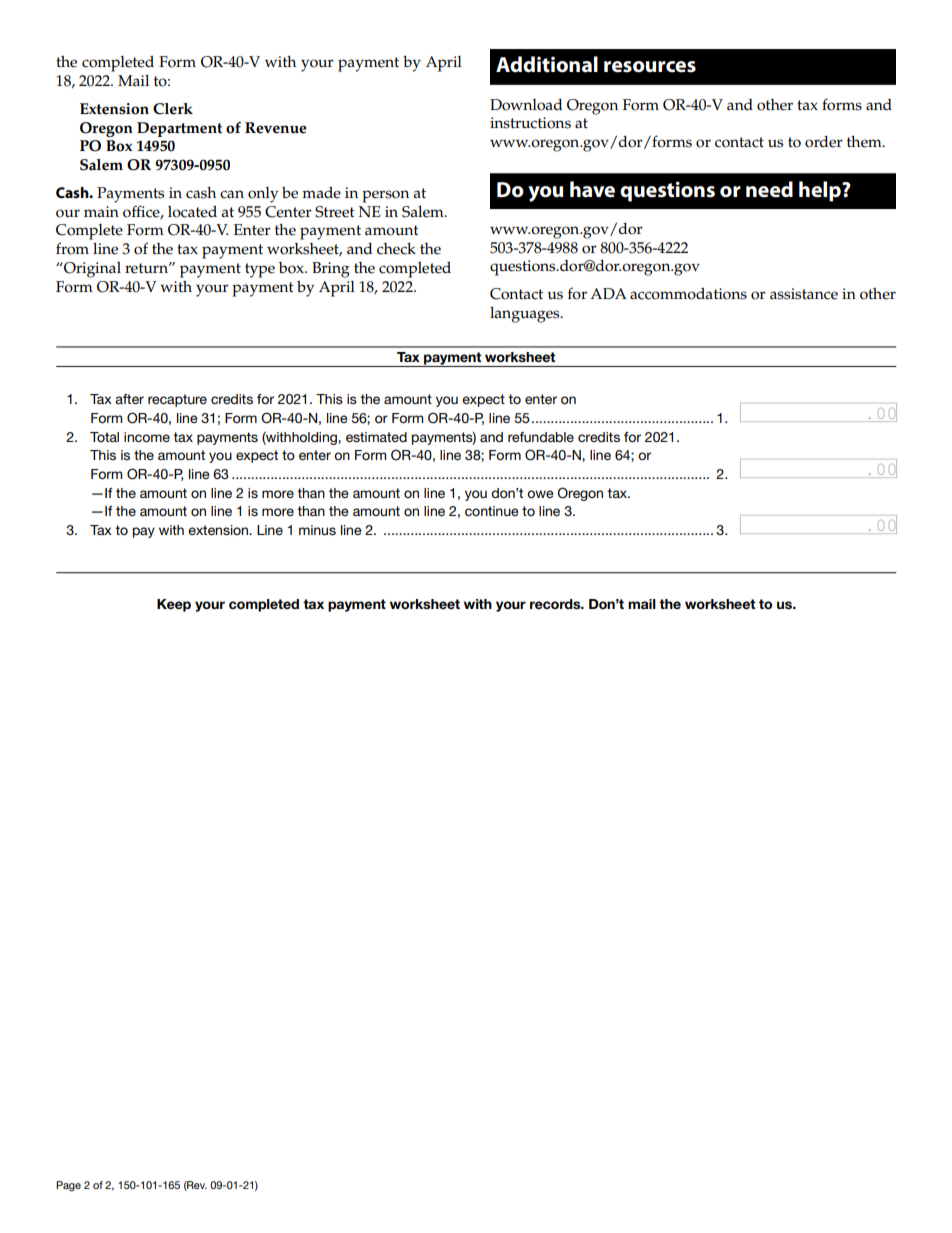 The width and height of the page is (952, 1233). Describe the element at coordinates (492, 511) in the page. I see `continue` at that location.
